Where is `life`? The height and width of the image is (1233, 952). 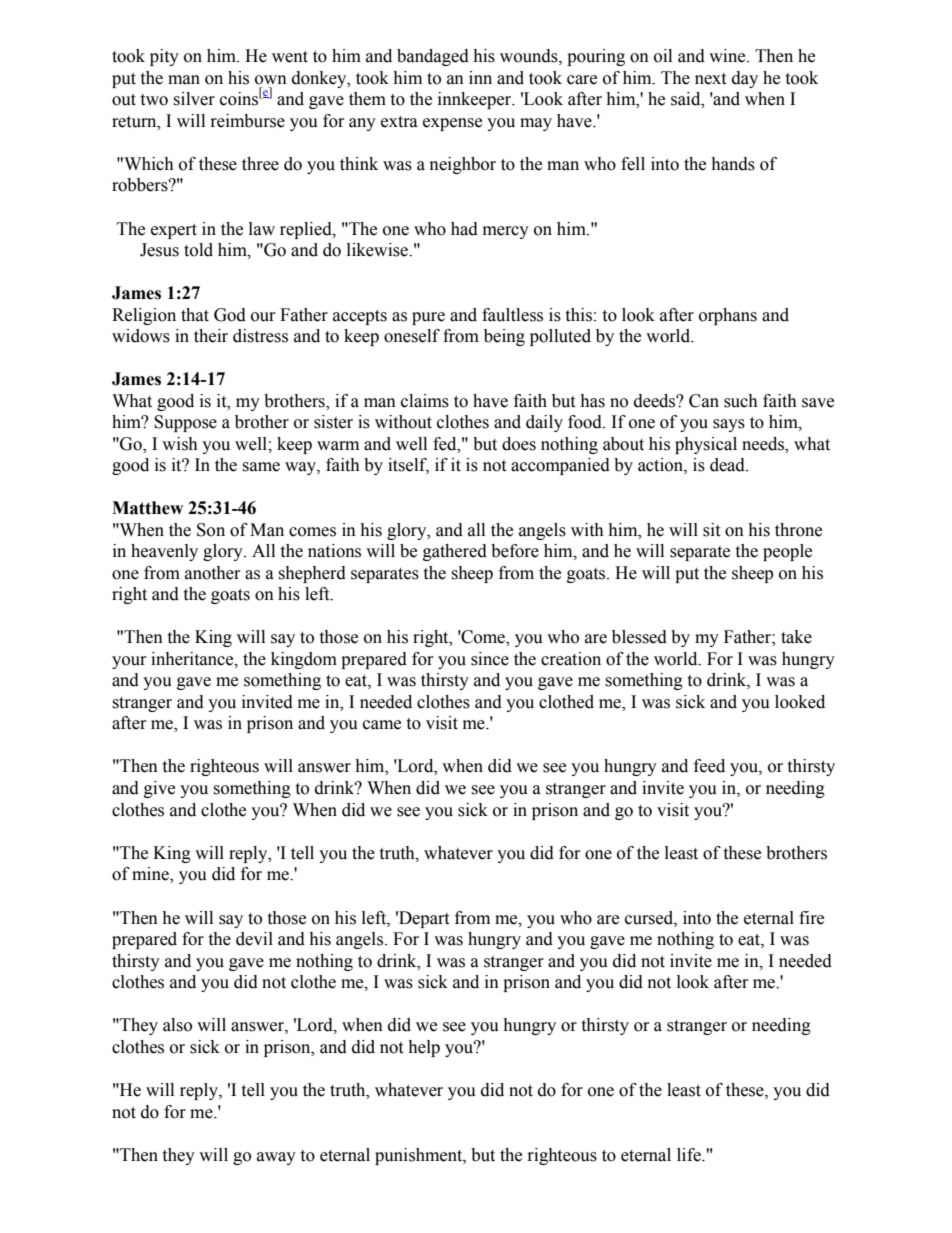 life is located at coordinates (690, 1155).
